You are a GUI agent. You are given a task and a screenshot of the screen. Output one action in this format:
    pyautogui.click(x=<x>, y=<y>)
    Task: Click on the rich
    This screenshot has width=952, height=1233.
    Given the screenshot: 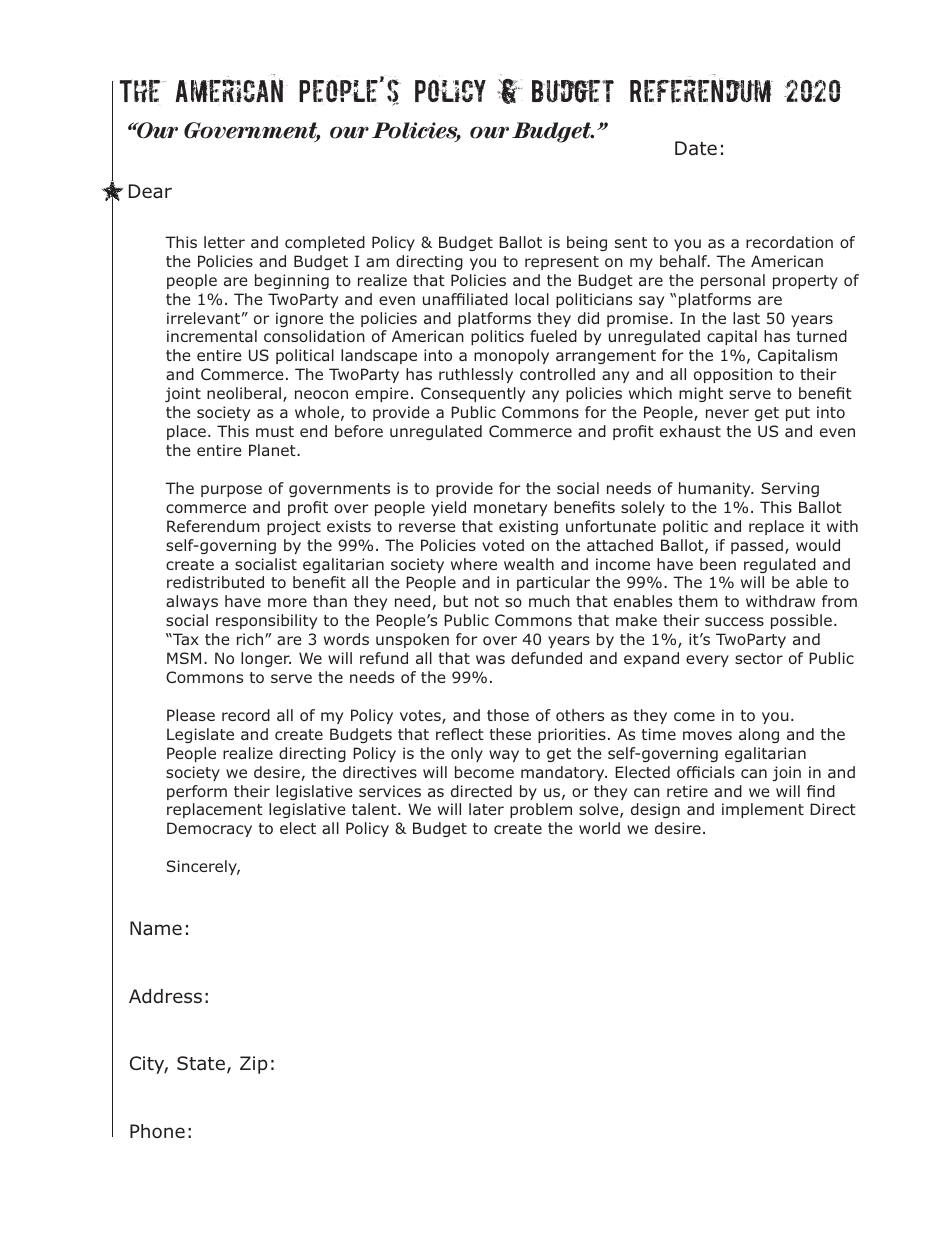 What is the action you would take?
    pyautogui.click(x=251, y=639)
